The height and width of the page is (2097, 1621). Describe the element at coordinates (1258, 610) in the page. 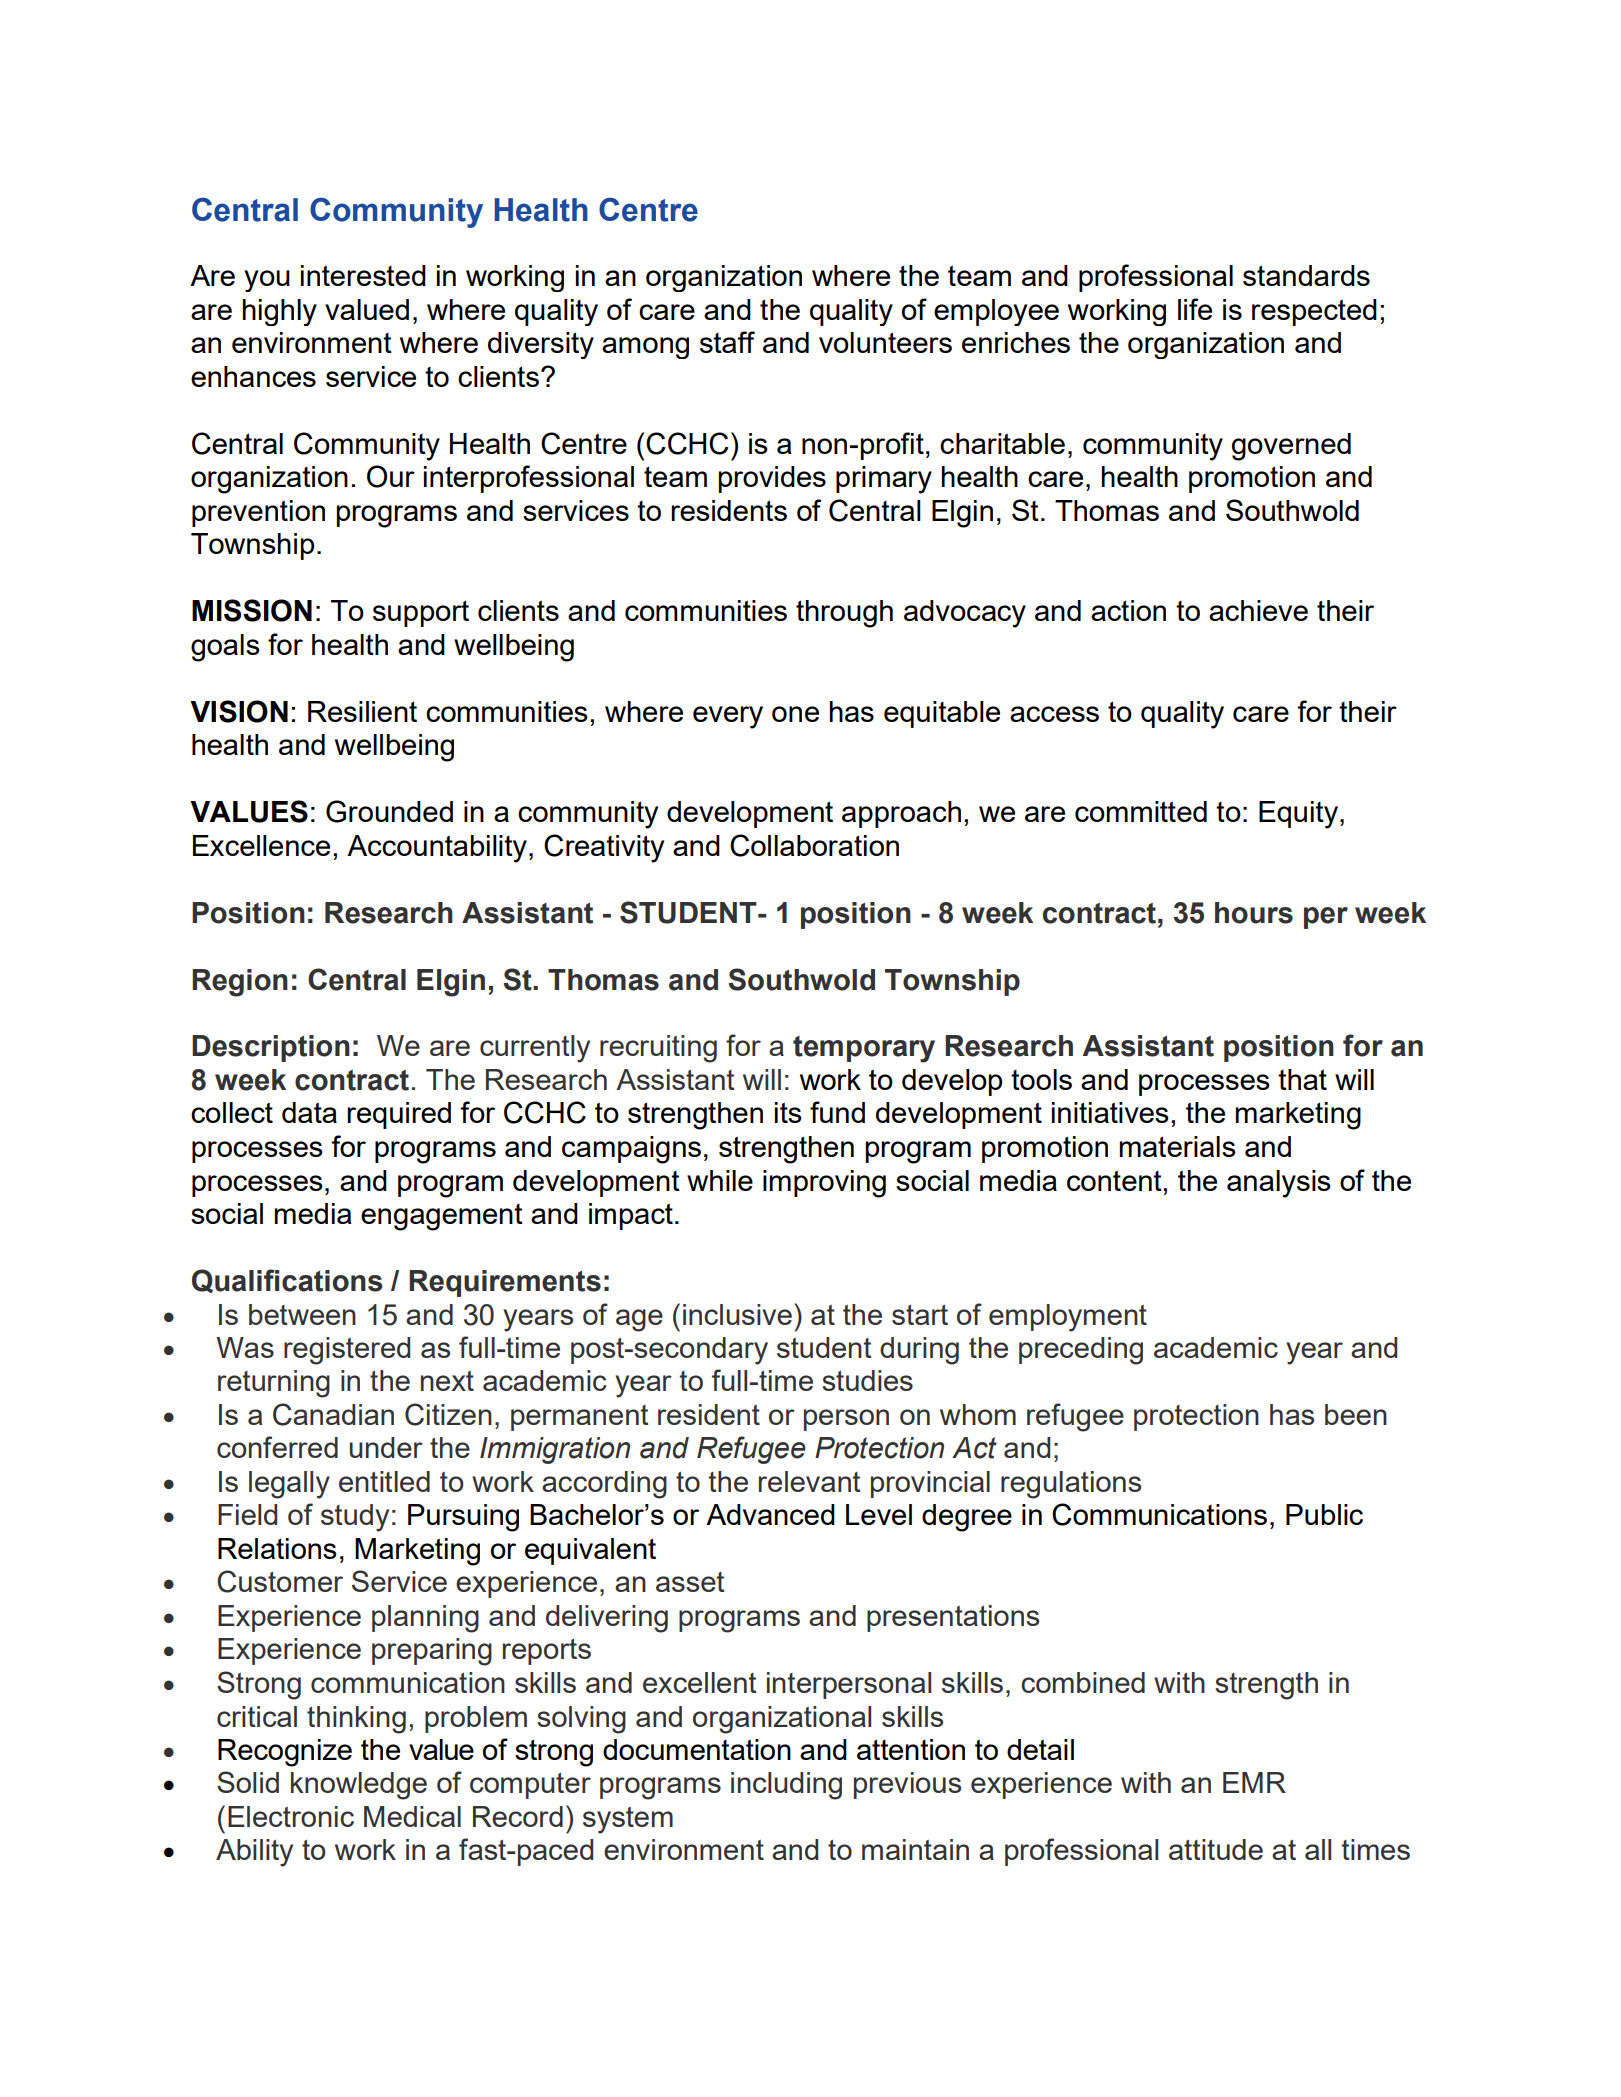

I see `achieve` at that location.
